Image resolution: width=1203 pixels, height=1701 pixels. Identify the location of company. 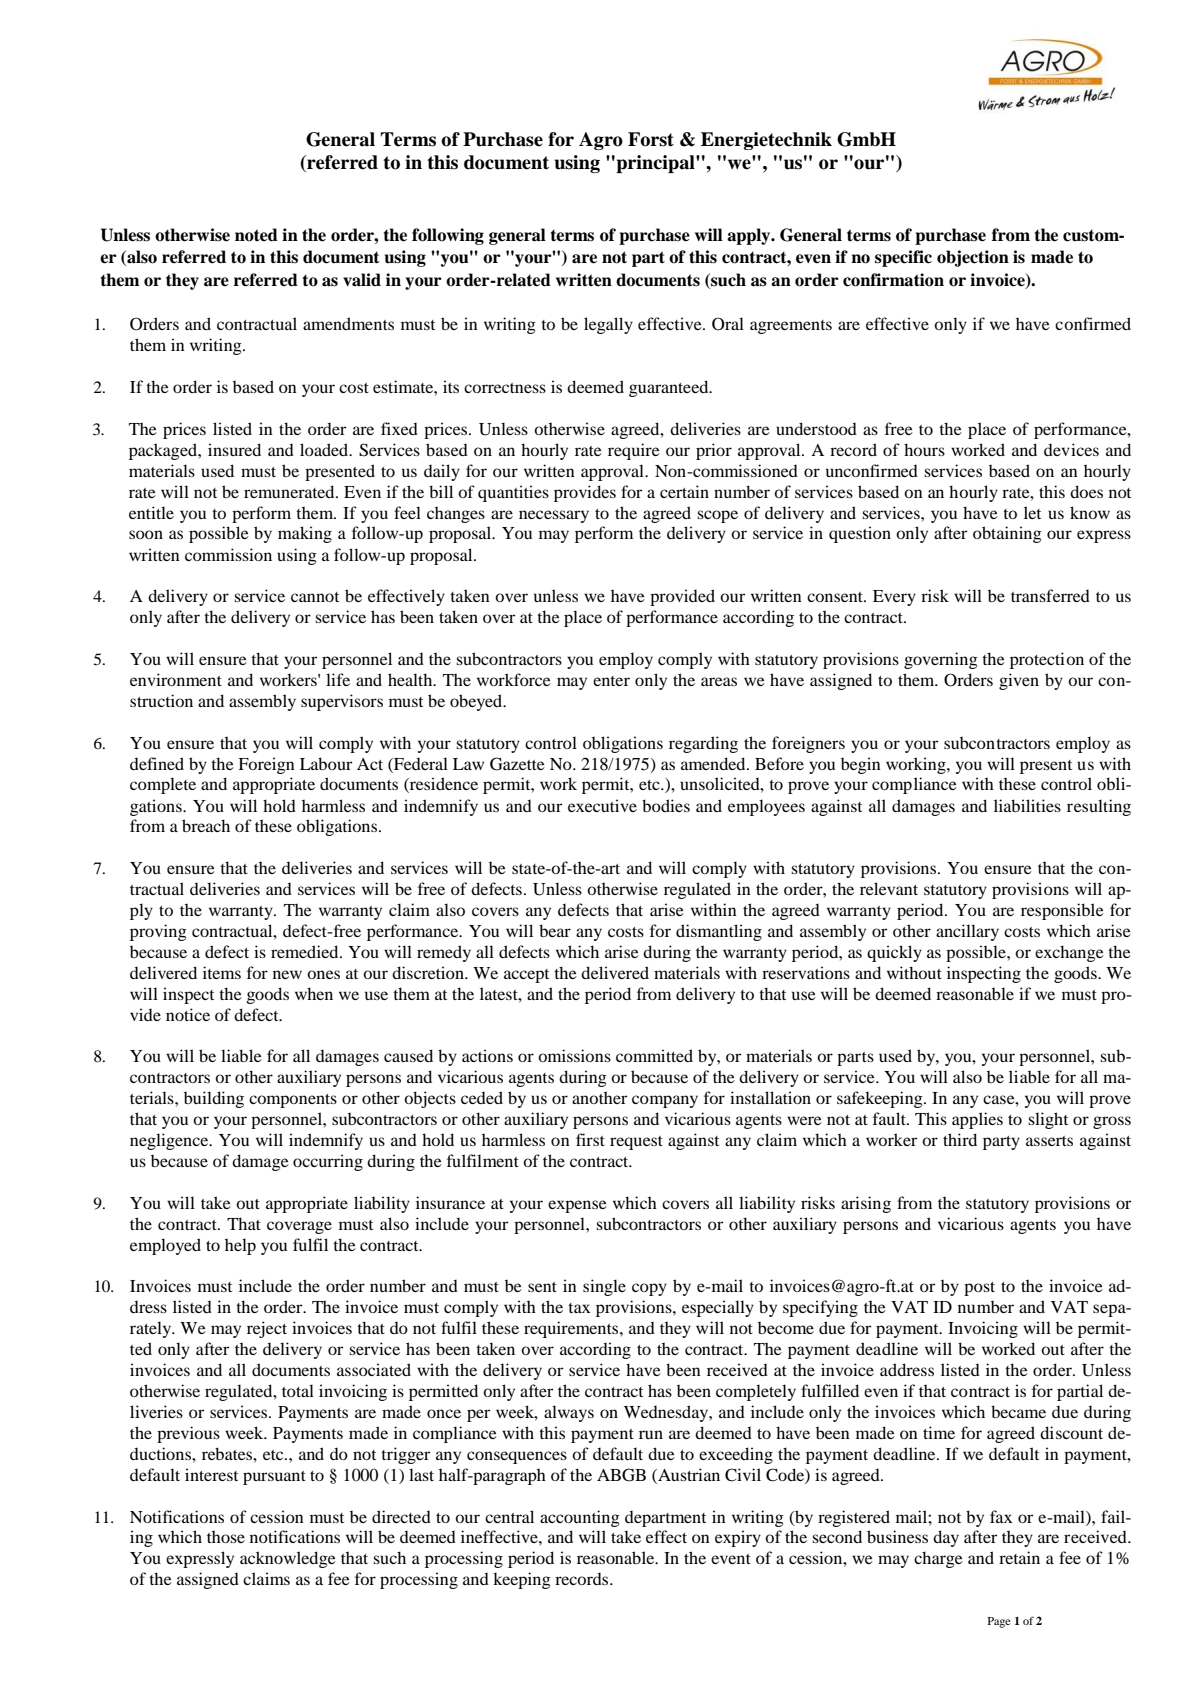
(665, 1101).
